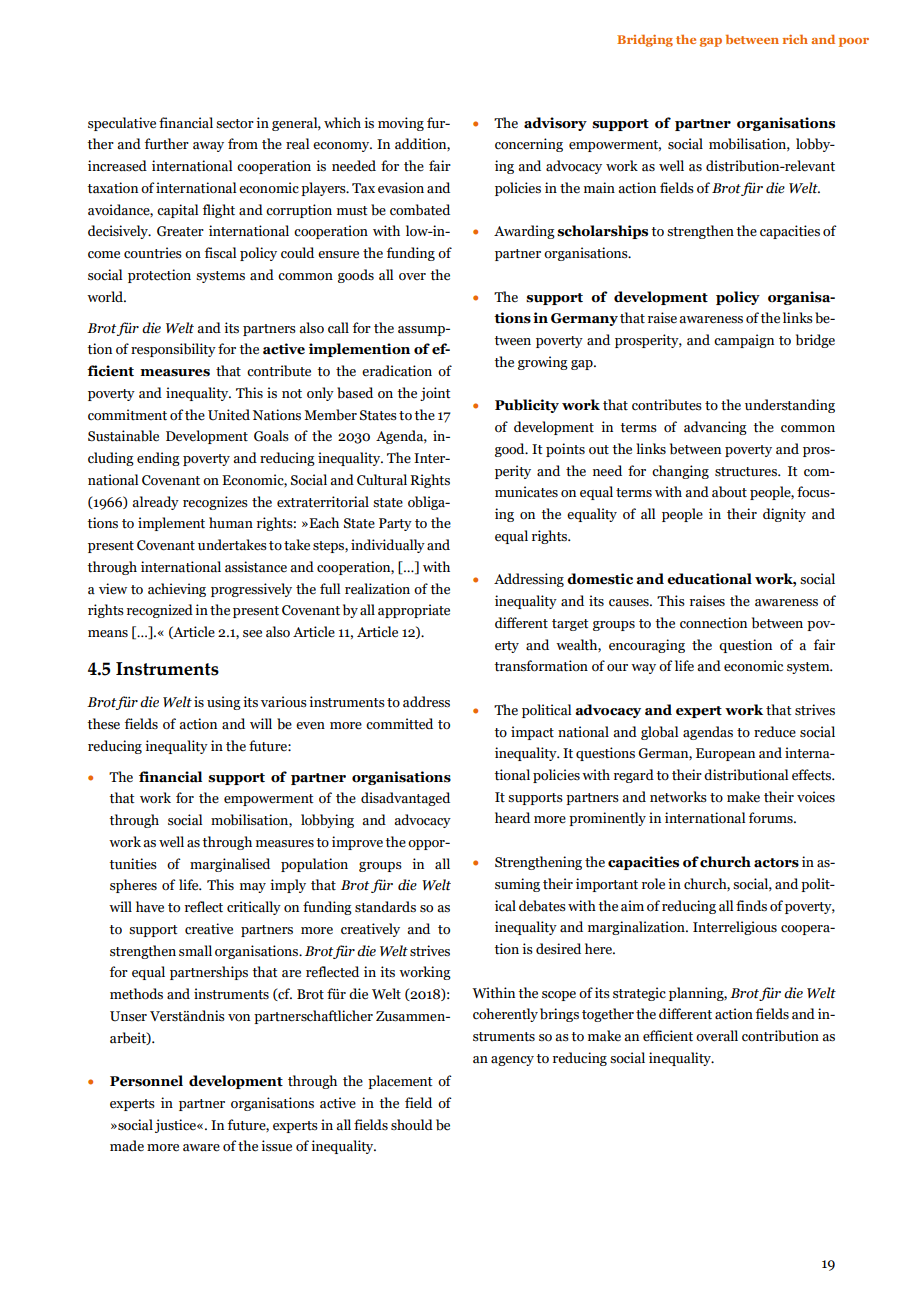  What do you see at coordinates (414, 611) in the screenshot?
I see `appropriate` at bounding box center [414, 611].
